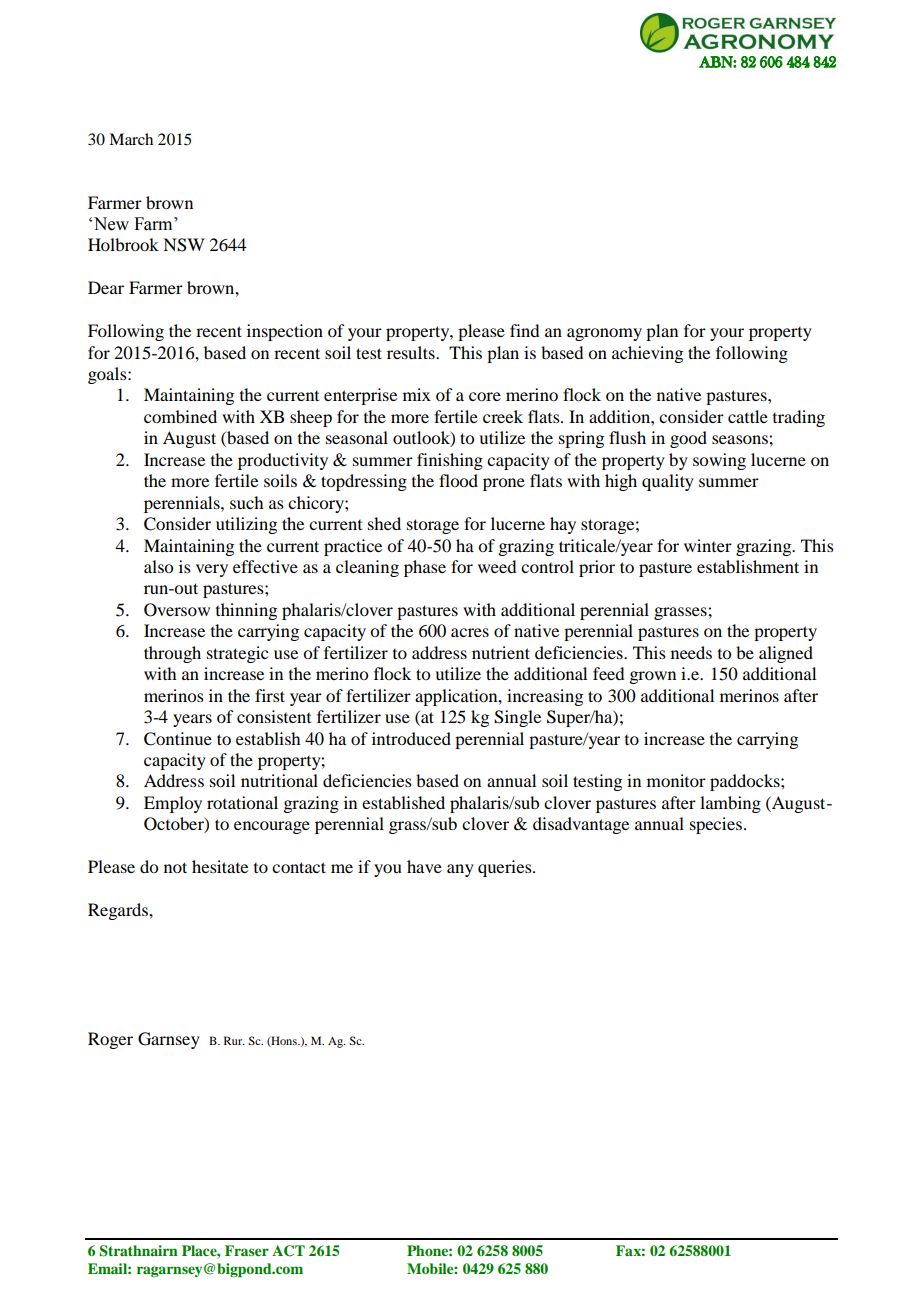 The image size is (924, 1308). What do you see at coordinates (691, 652) in the page?
I see `needs` at bounding box center [691, 652].
